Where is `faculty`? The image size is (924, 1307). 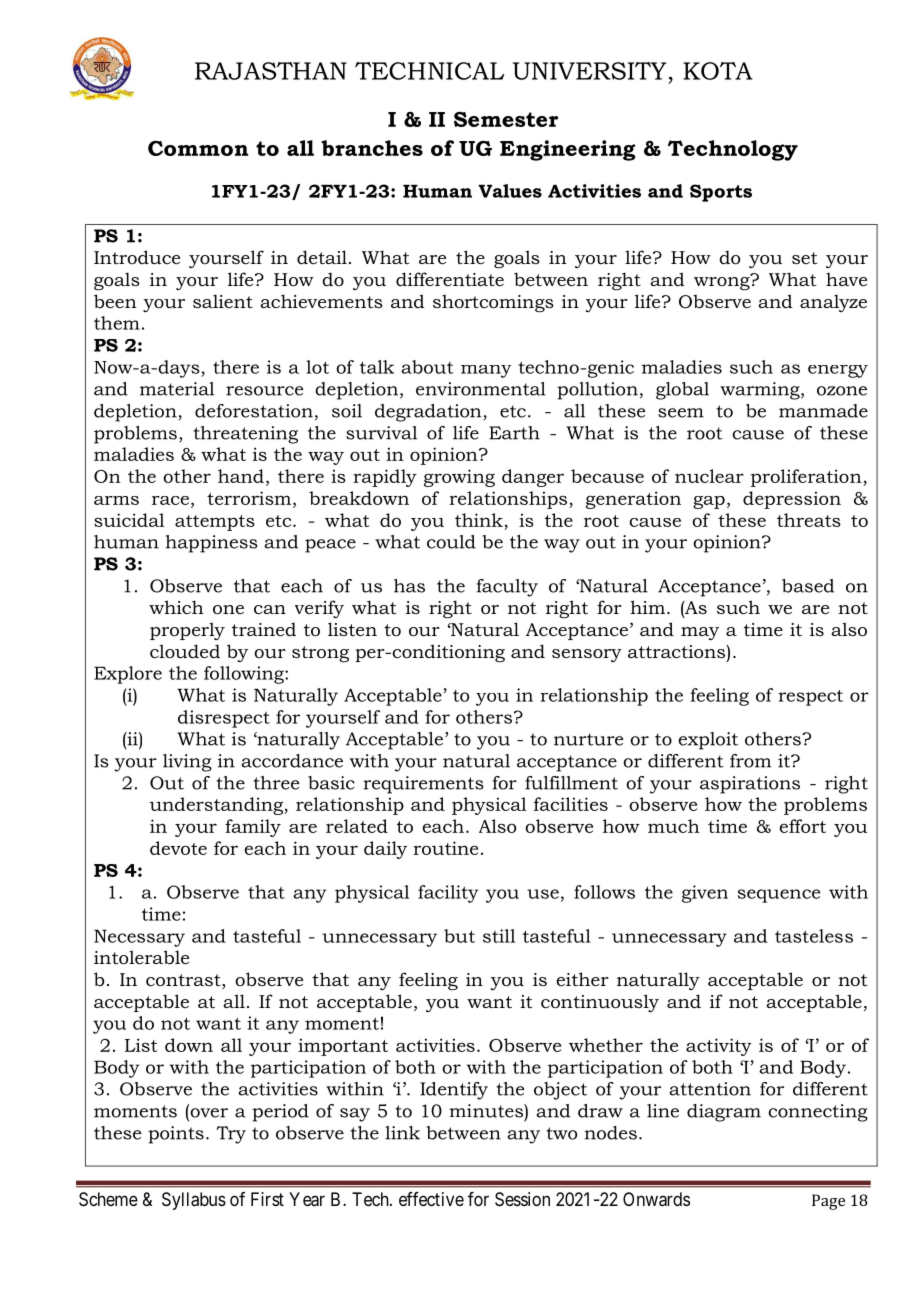
faculty is located at coordinates (507, 588).
